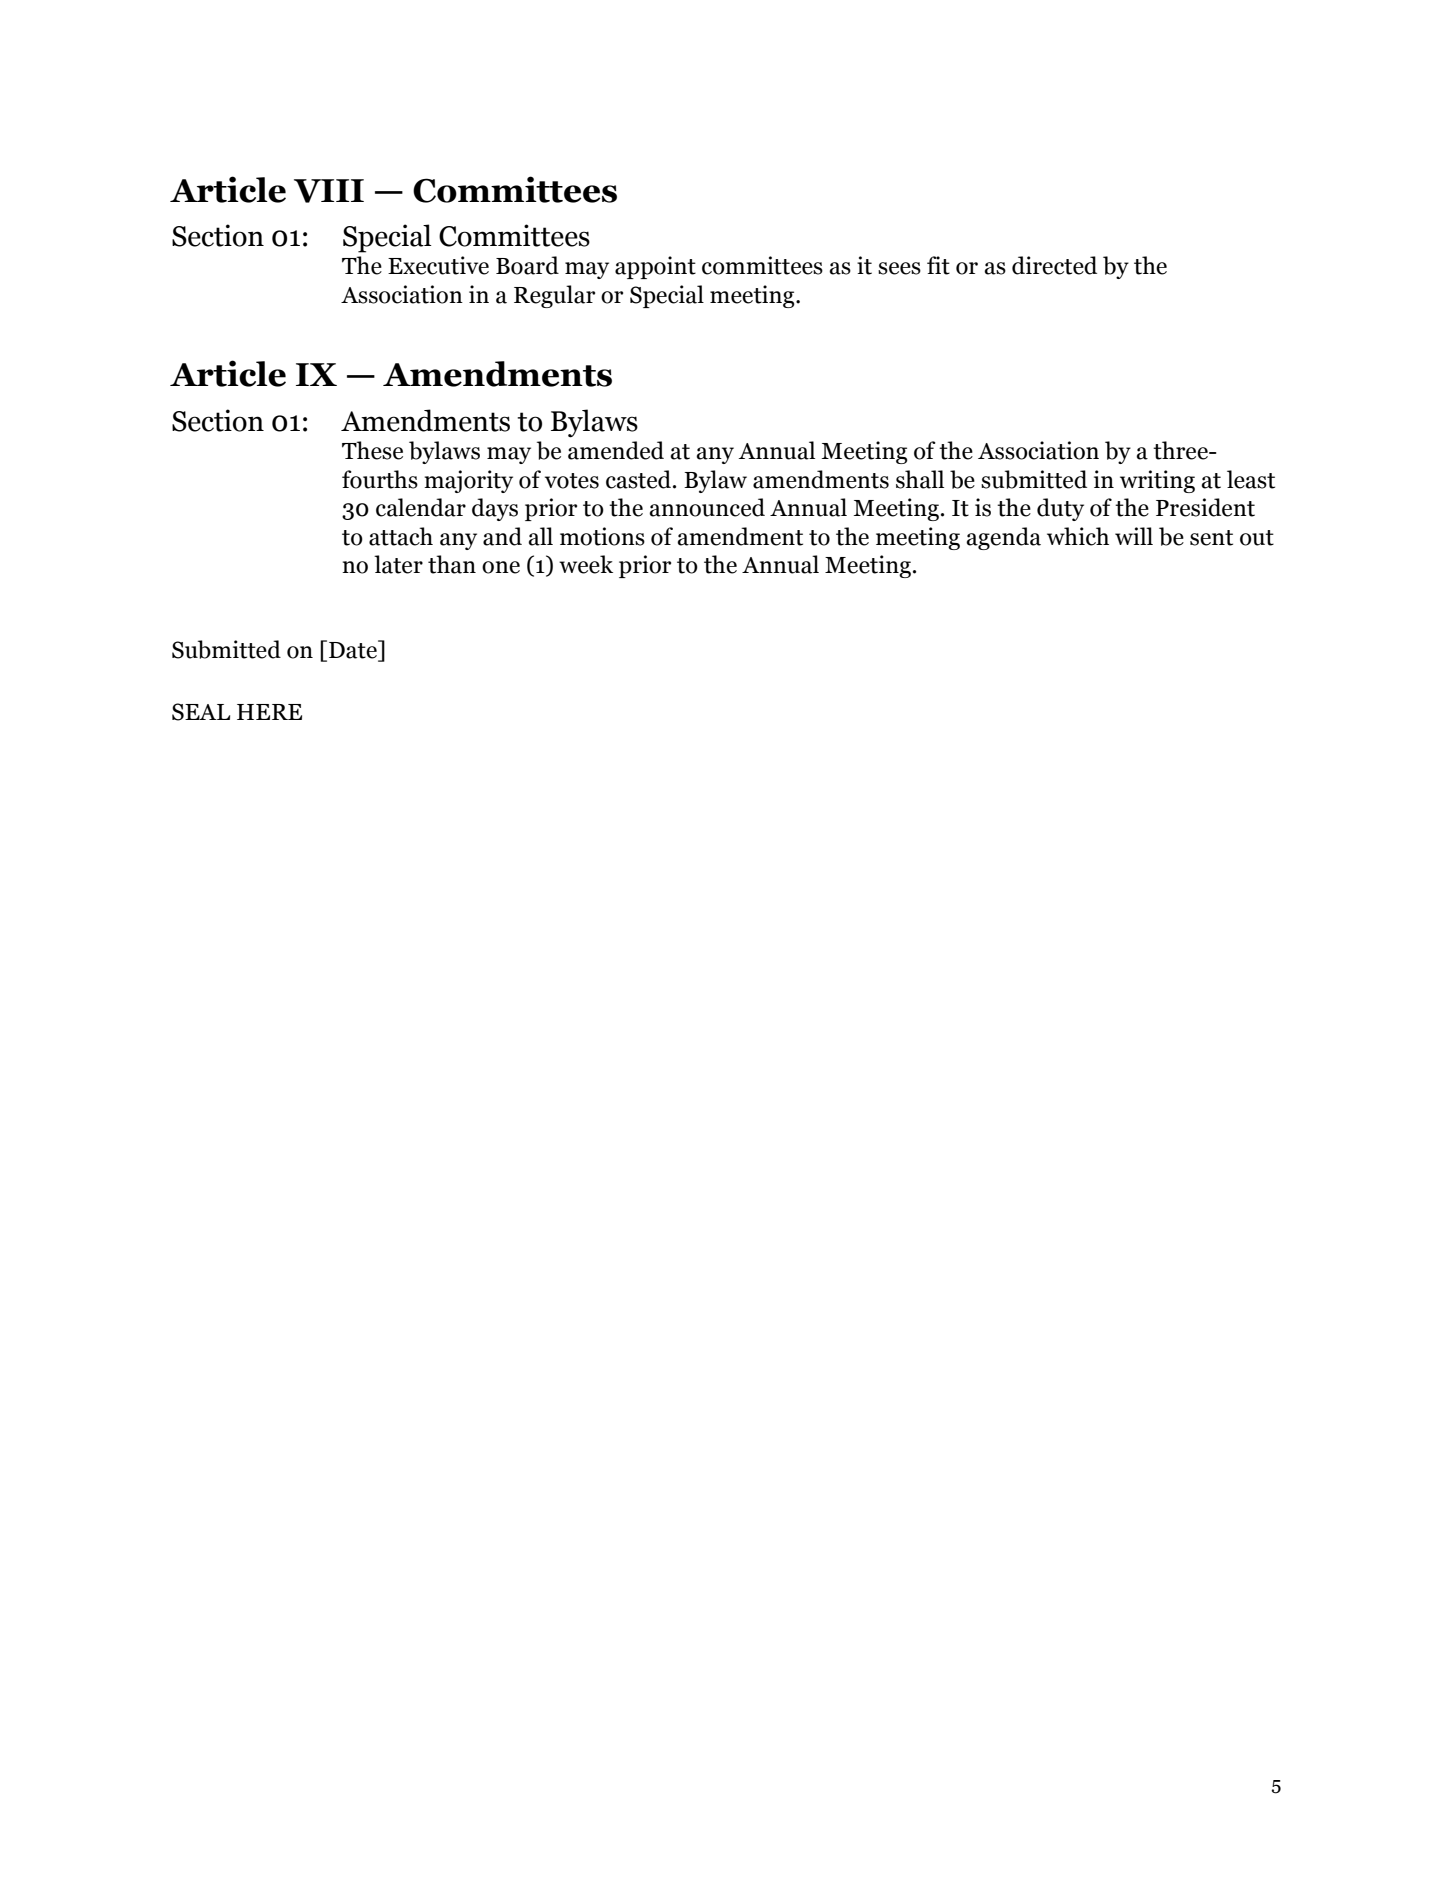  Describe the element at coordinates (269, 712) in the image. I see `HERE` at that location.
